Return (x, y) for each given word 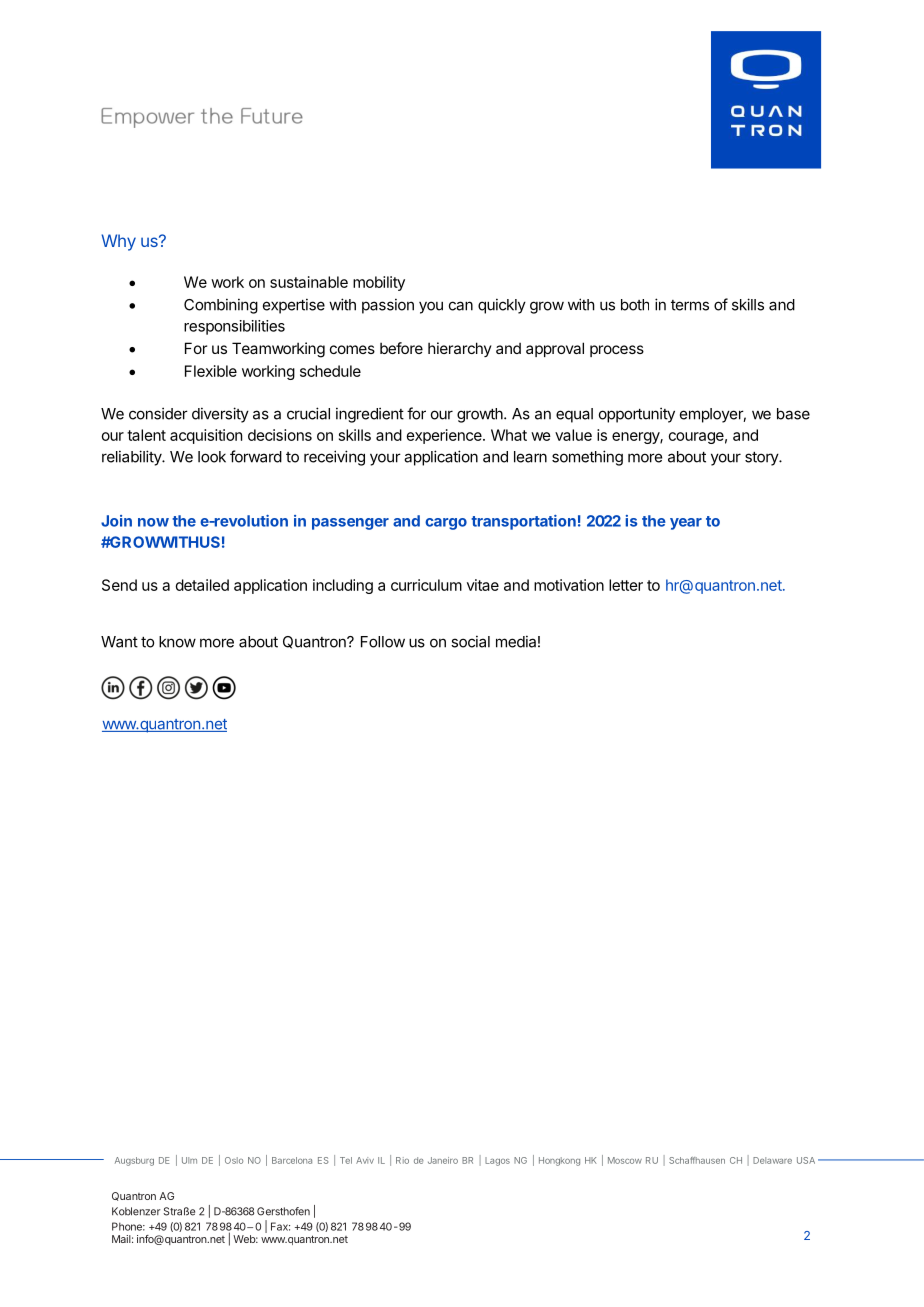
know (177, 642)
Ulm (189, 1160)
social (470, 641)
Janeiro (443, 1160)
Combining (221, 306)
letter (626, 585)
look (212, 457)
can (461, 306)
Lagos (497, 1161)
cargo (446, 524)
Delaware (772, 1160)
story (762, 459)
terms (690, 305)
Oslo (234, 1160)
